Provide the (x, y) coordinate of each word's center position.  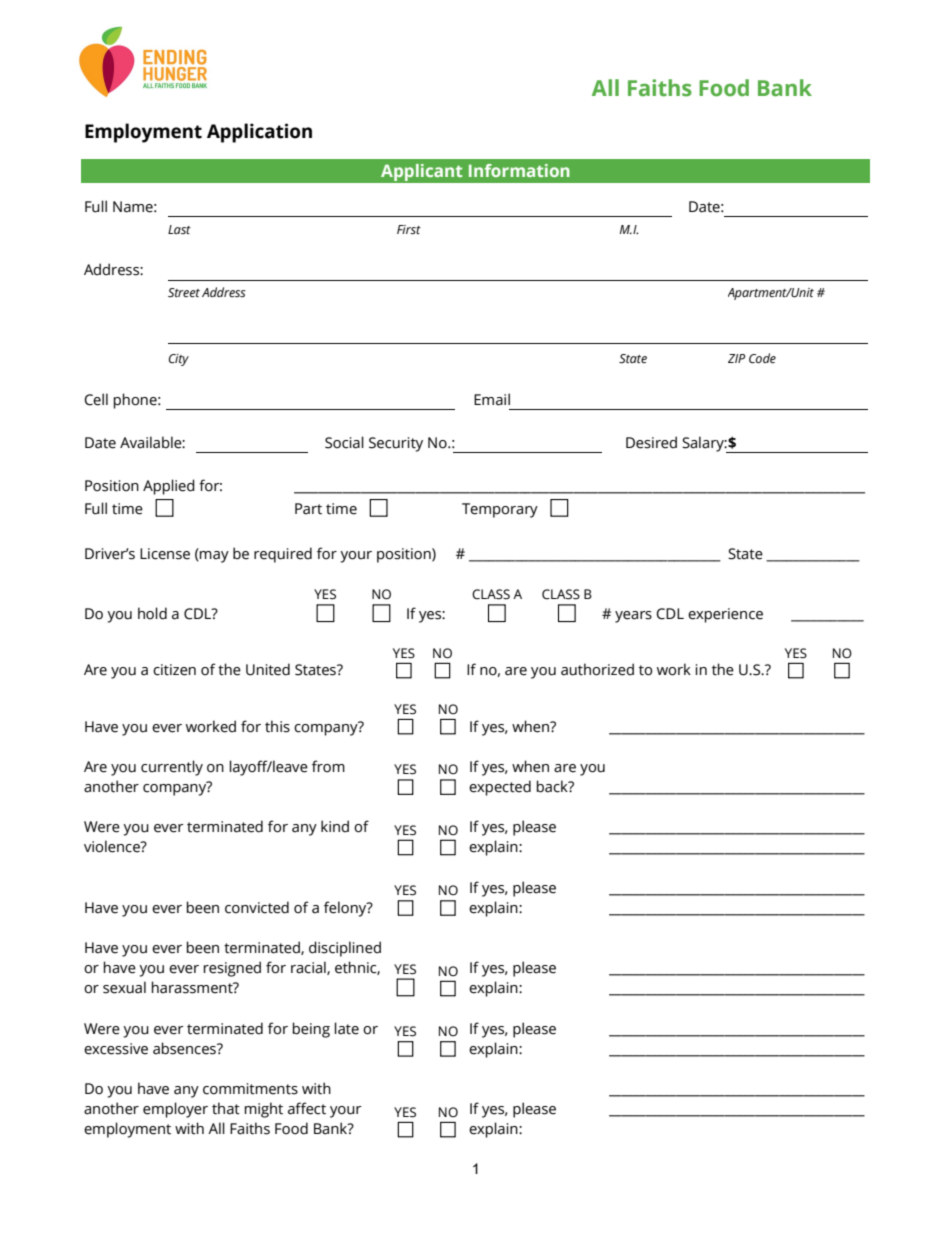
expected (500, 788)
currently (172, 768)
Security (396, 444)
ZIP (736, 358)
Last (179, 229)
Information (519, 170)
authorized (597, 669)
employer (175, 1110)
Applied (169, 487)
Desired (651, 442)
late (346, 1028)
